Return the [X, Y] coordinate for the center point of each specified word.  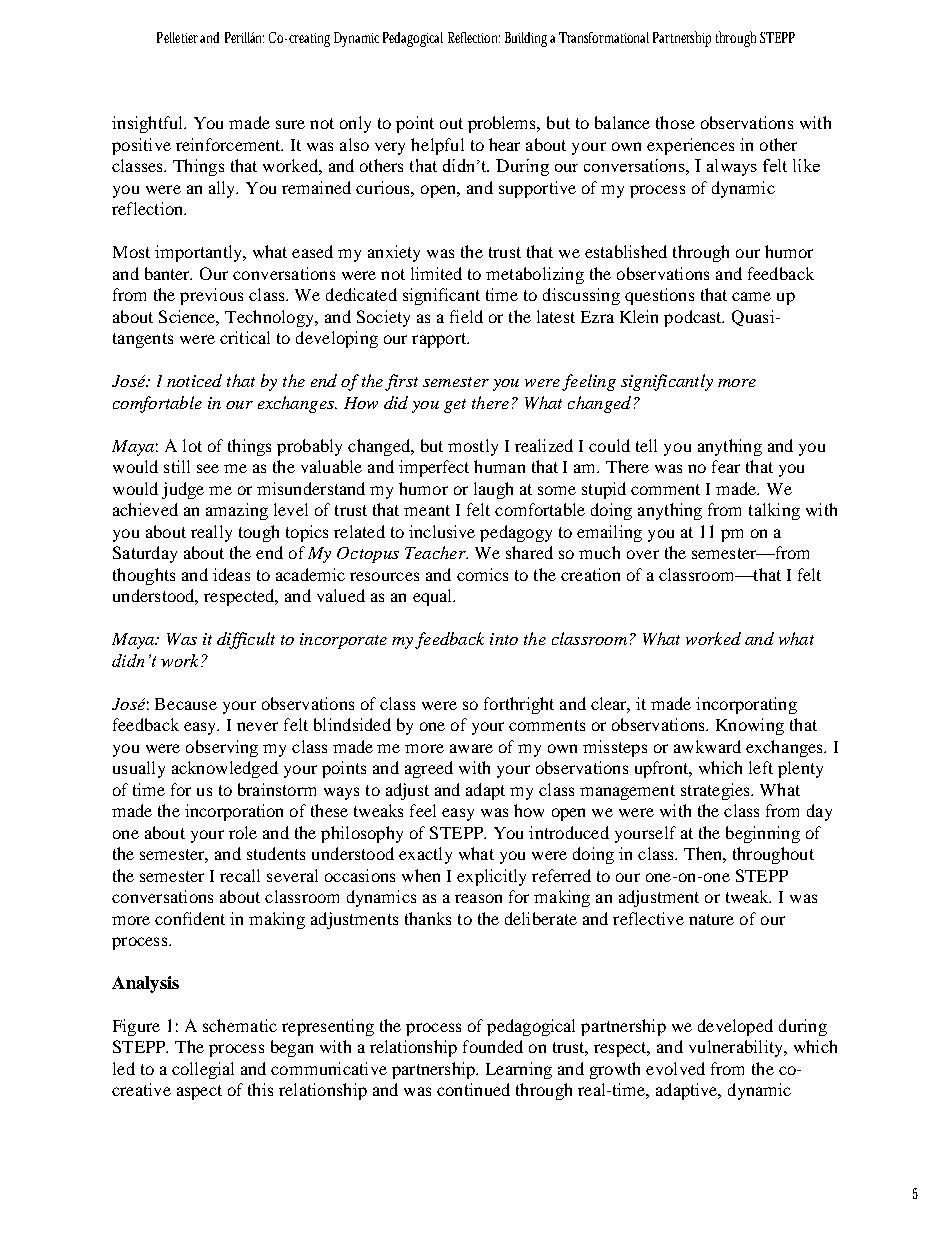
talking [774, 511]
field [466, 316]
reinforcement [229, 144]
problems [503, 124]
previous [211, 296]
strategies [716, 791]
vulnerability [737, 1048]
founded [493, 1046]
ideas [231, 574]
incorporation [234, 812]
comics [482, 574]
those [675, 122]
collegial [203, 1070]
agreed [429, 769]
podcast [694, 318]
